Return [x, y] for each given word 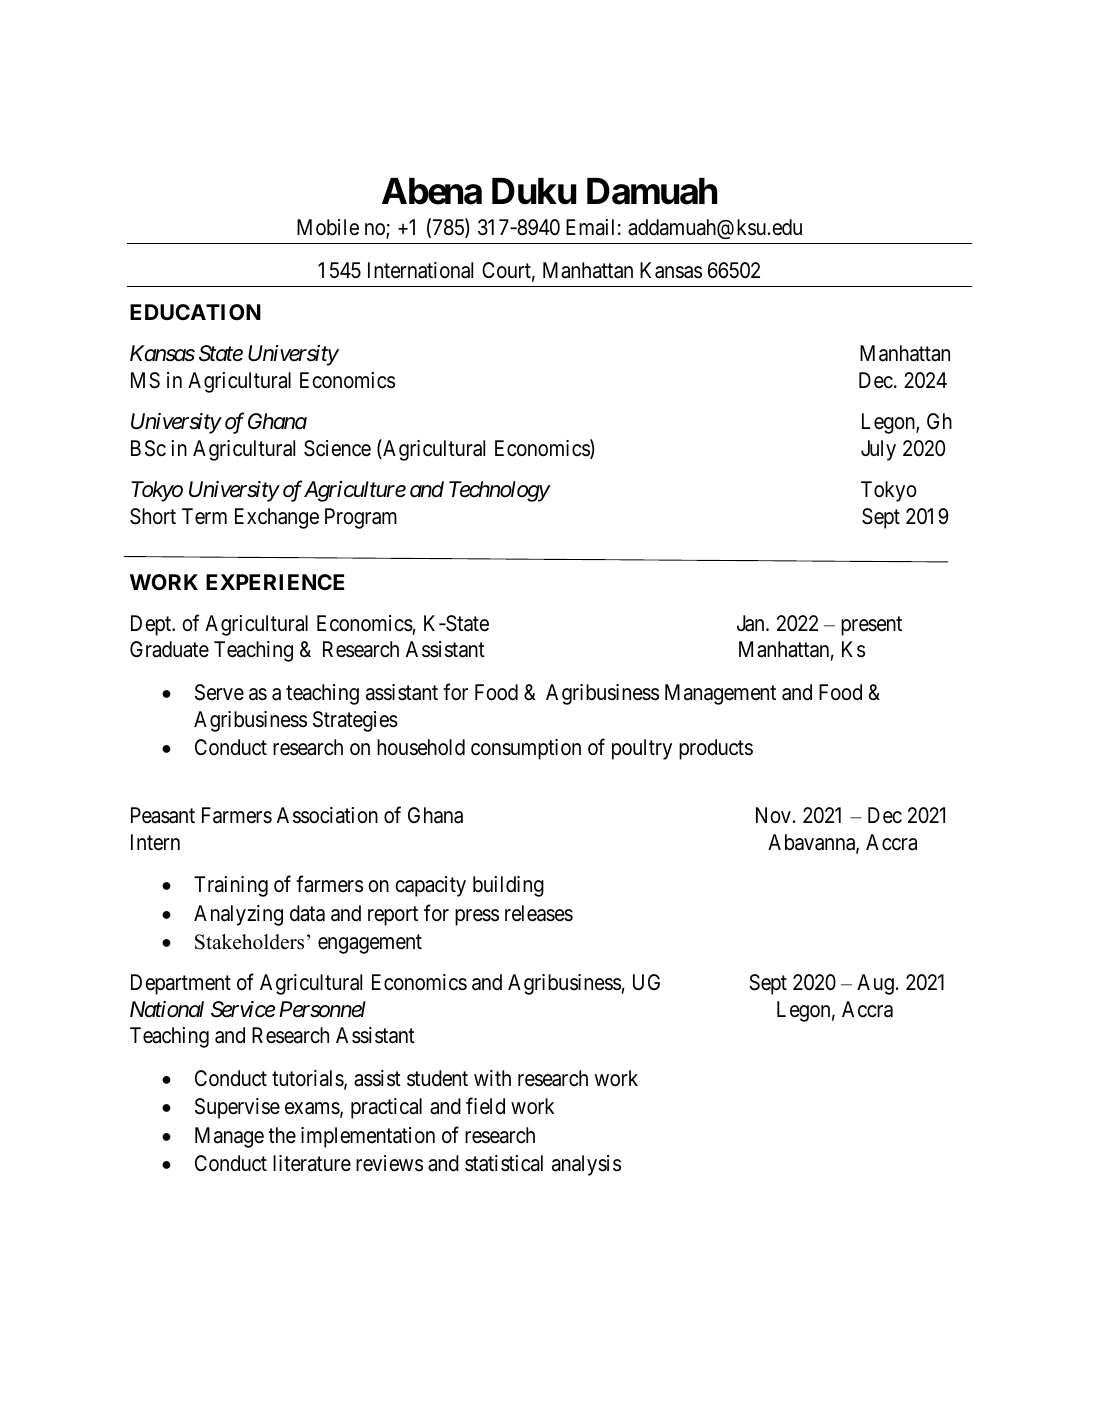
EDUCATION [195, 312]
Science [337, 448]
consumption [526, 749]
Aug [875, 984]
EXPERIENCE [275, 582]
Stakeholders [249, 942]
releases [539, 913]
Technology [499, 491]
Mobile [328, 227]
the [282, 1135]
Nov [773, 815]
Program [361, 518]
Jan [752, 623]
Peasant [163, 815]
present [871, 626]
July [878, 450]
